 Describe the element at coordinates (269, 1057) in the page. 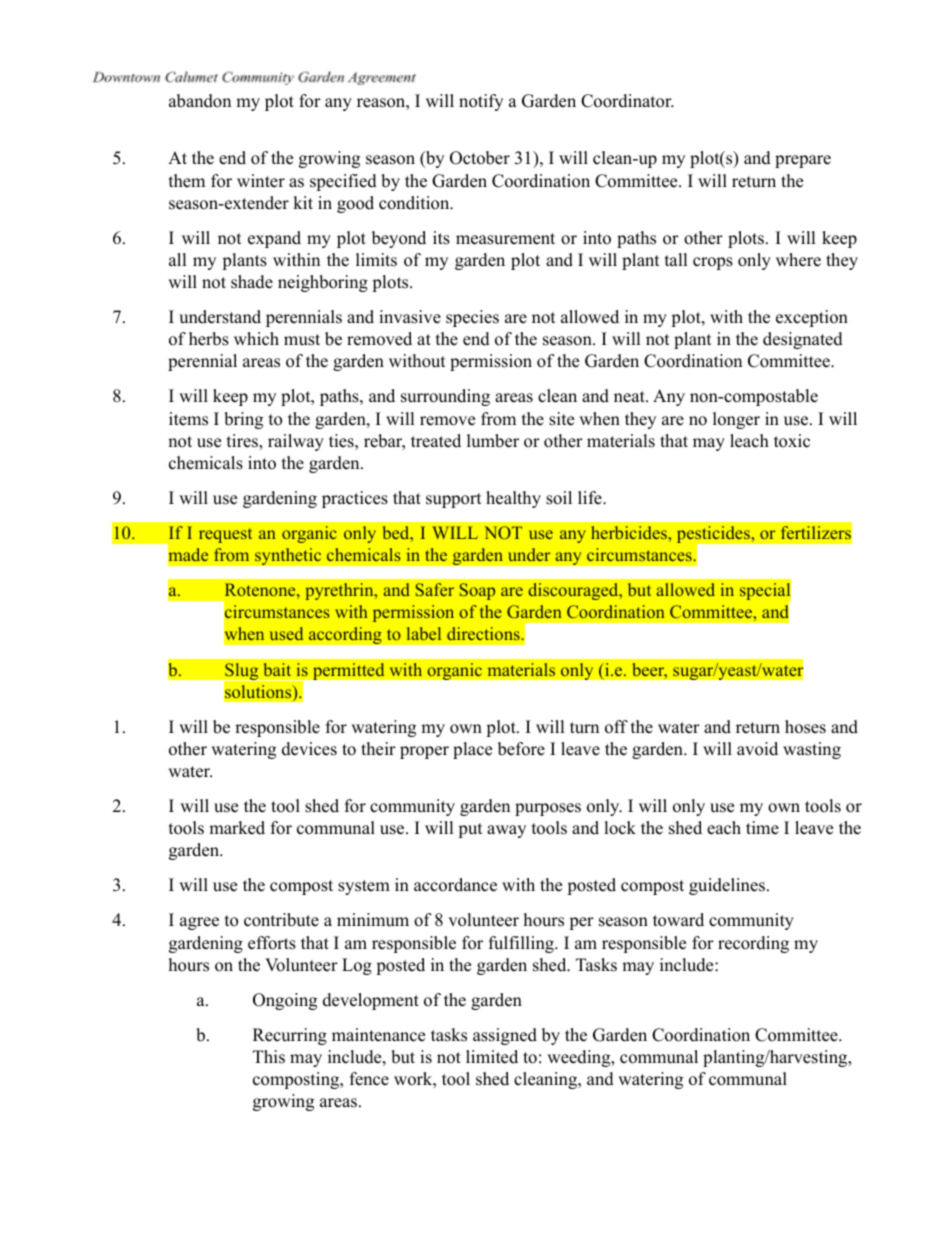

I see `This` at that location.
